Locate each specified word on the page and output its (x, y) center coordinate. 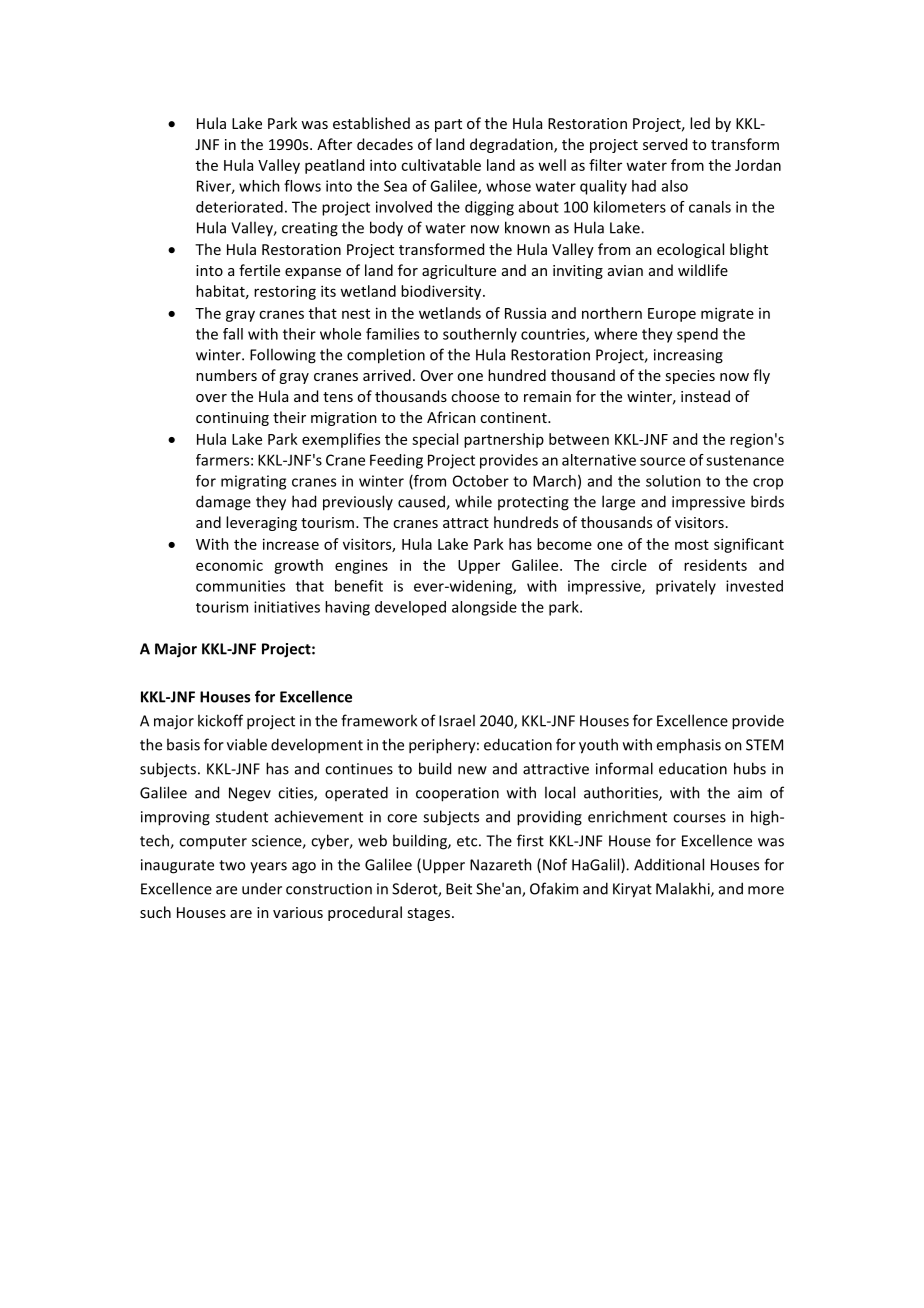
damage (223, 503)
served (665, 144)
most (692, 545)
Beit (459, 889)
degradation (512, 145)
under (262, 889)
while (473, 501)
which (259, 186)
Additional (669, 864)
